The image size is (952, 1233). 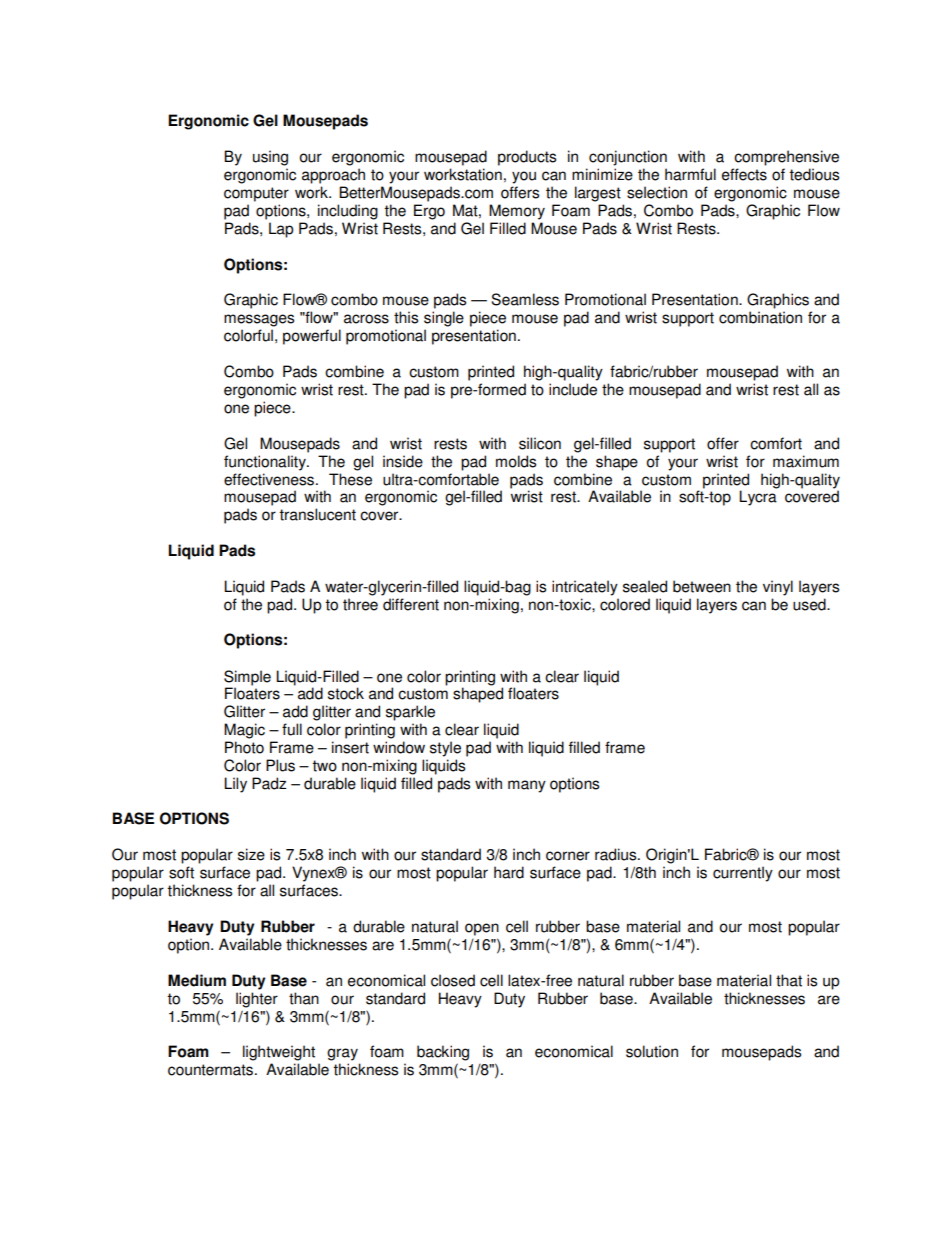 What do you see at coordinates (279, 1053) in the screenshot?
I see `lightweight` at bounding box center [279, 1053].
